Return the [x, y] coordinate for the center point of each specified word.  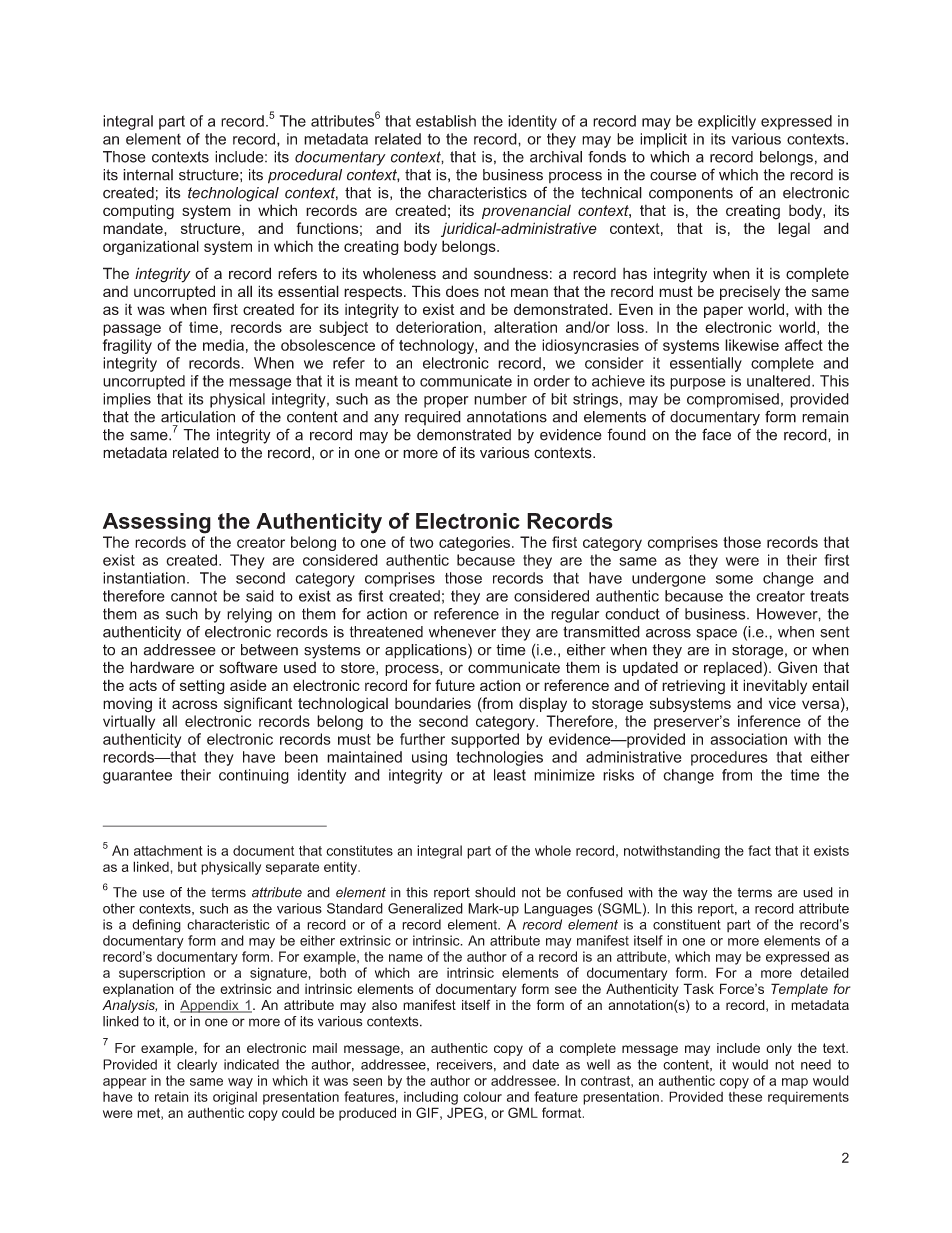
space [716, 635]
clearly [197, 1066]
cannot [194, 596]
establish [446, 121]
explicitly [727, 122]
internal [148, 175]
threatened [386, 632]
